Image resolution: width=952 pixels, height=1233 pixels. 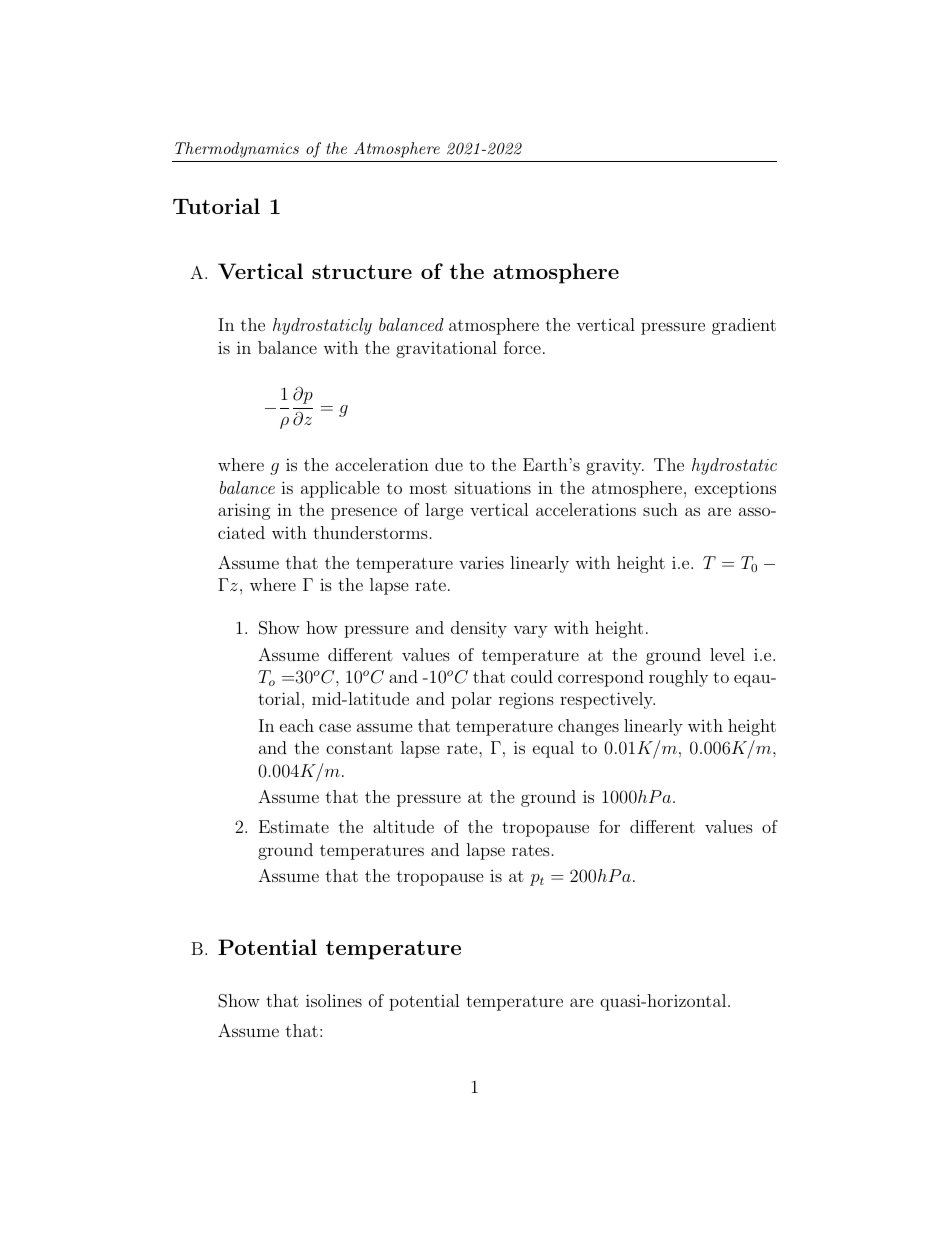 I want to click on polar, so click(x=471, y=700).
